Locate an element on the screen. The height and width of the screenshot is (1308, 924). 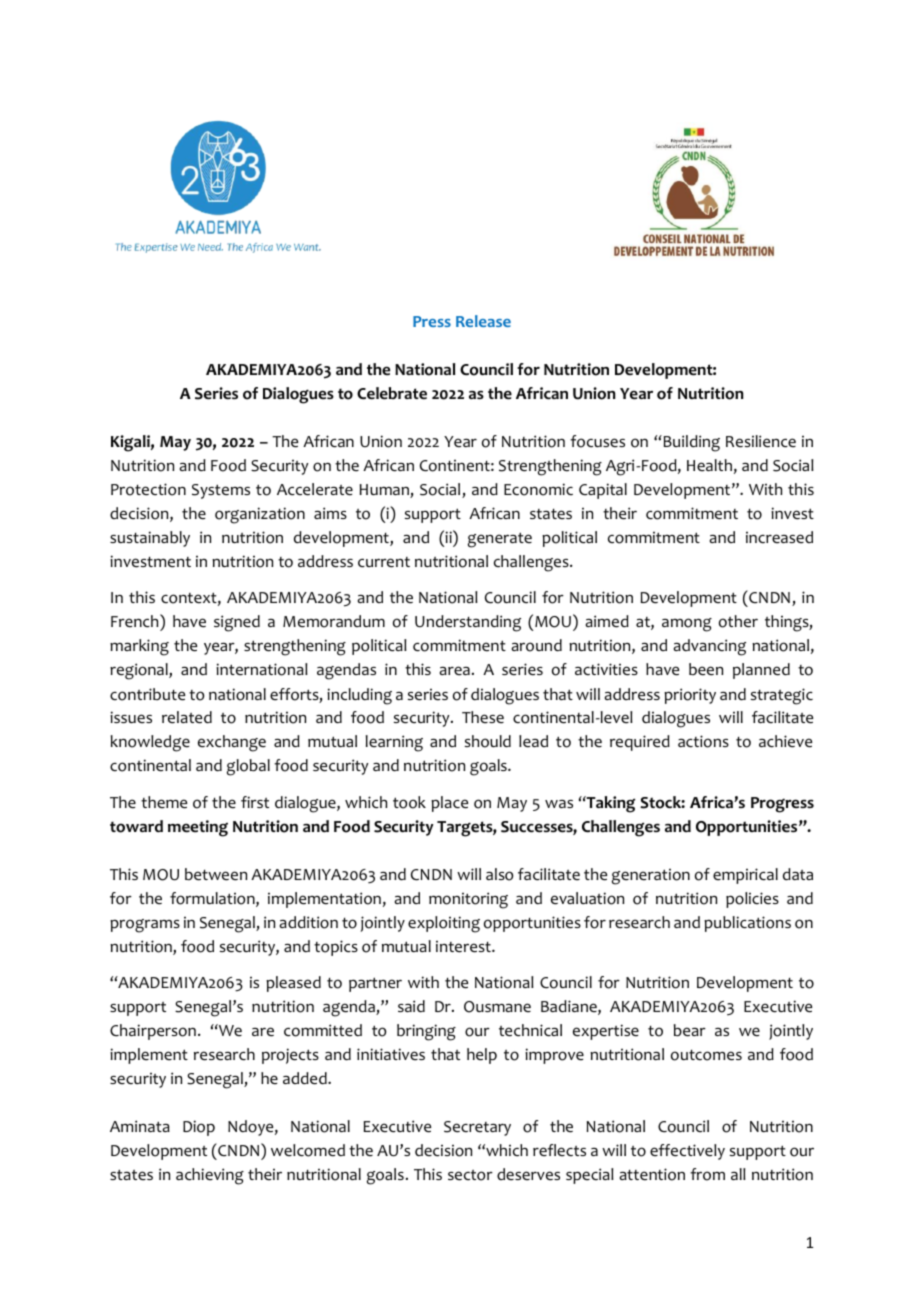
between is located at coordinates (216, 874).
